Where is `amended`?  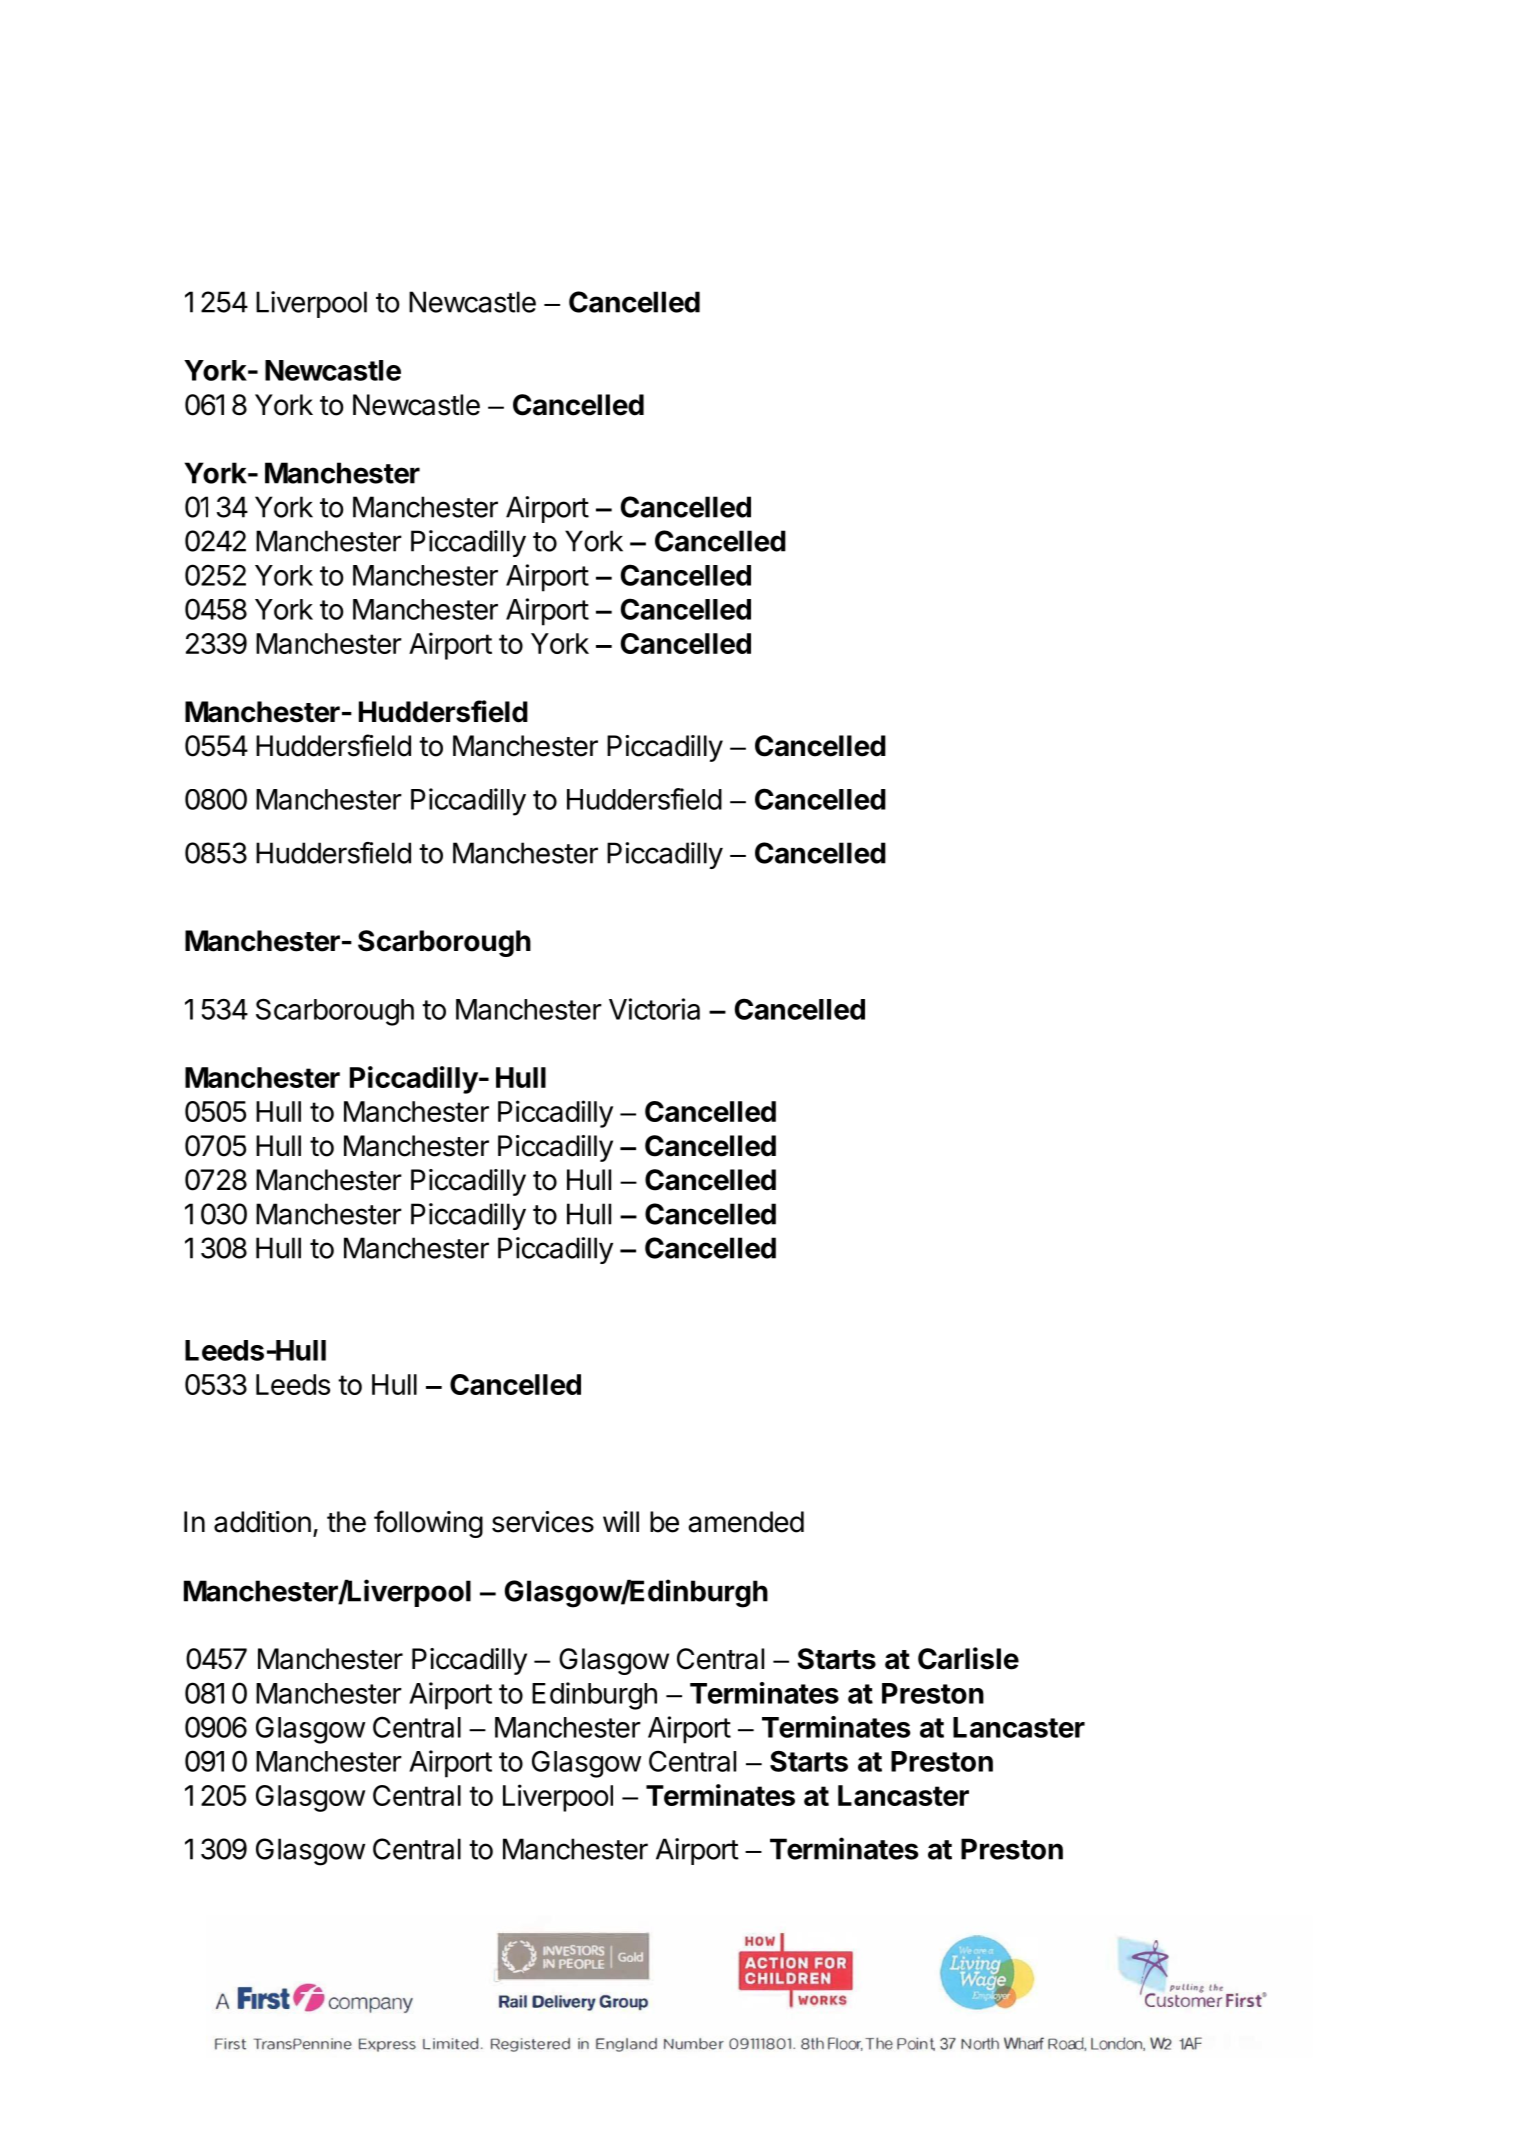
amended is located at coordinates (746, 1522).
